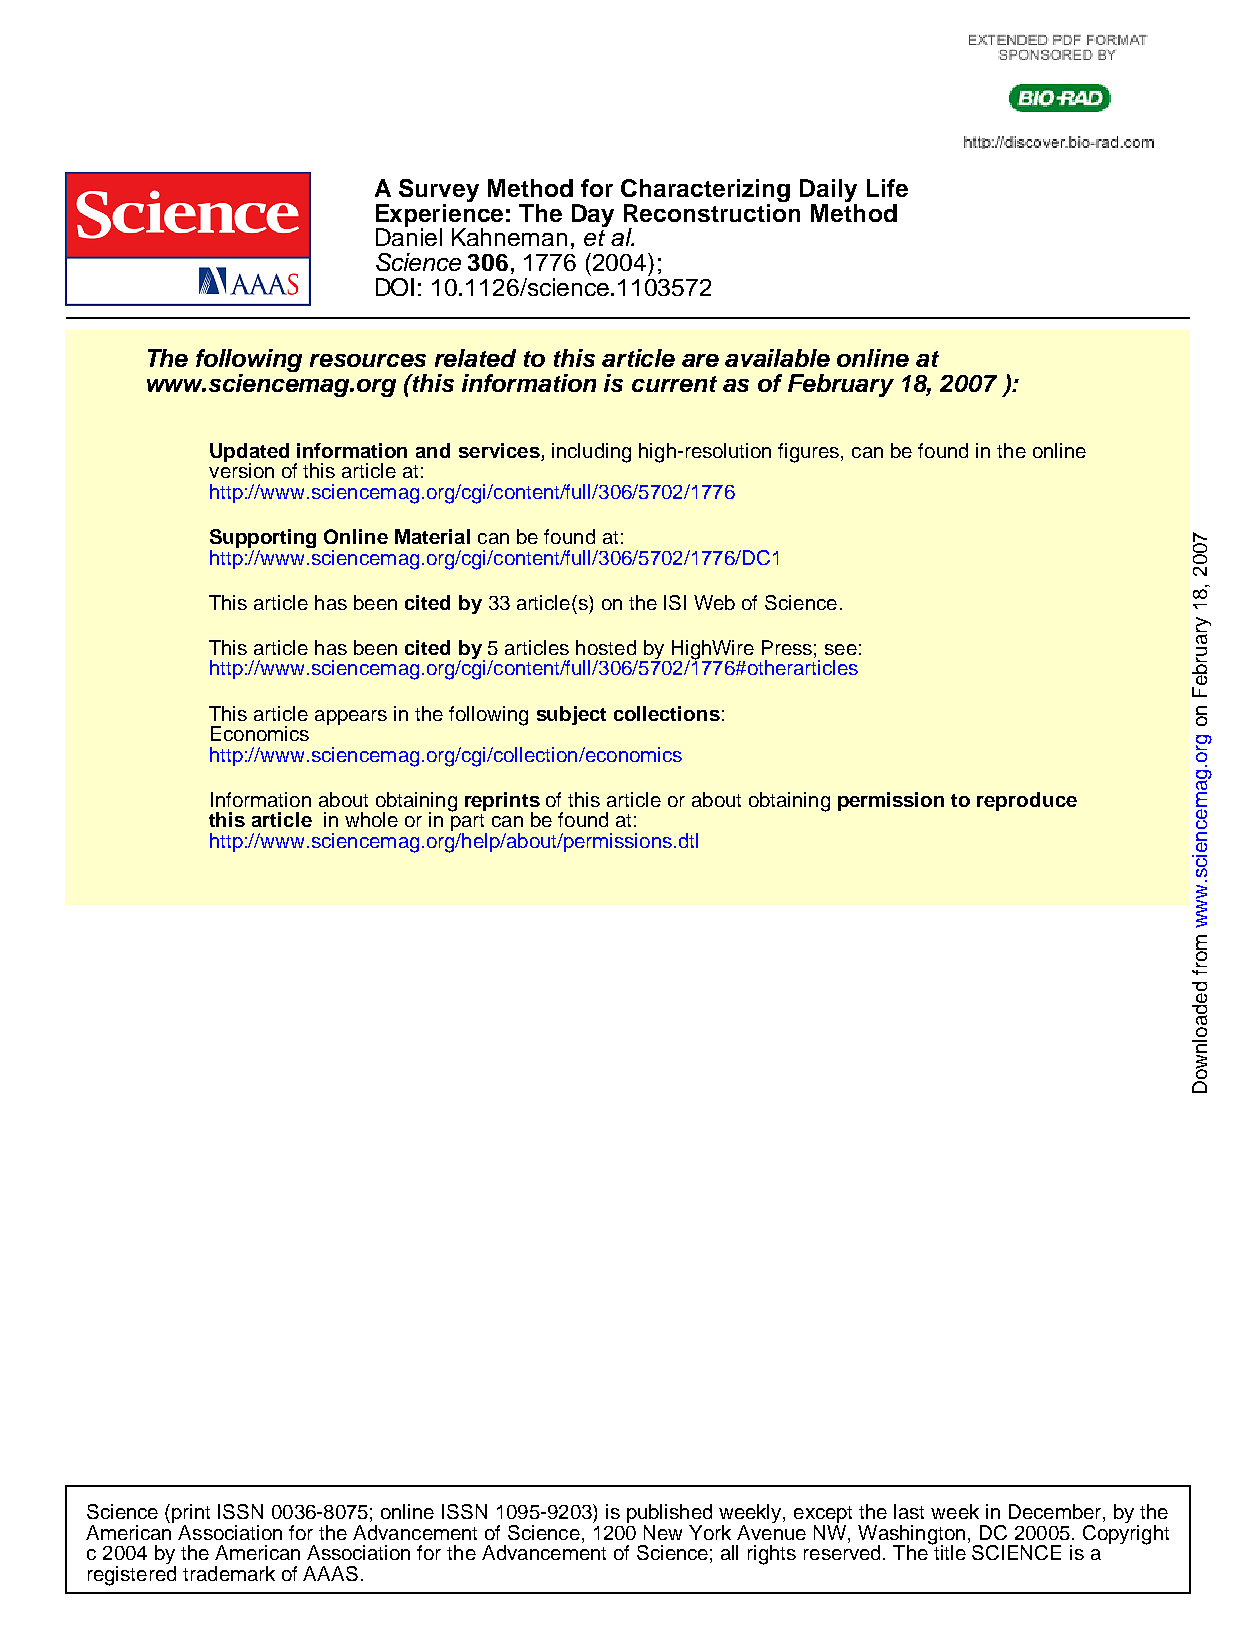 This screenshot has height=1626, width=1256. What do you see at coordinates (229, 1573) in the screenshot?
I see `trademark` at bounding box center [229, 1573].
